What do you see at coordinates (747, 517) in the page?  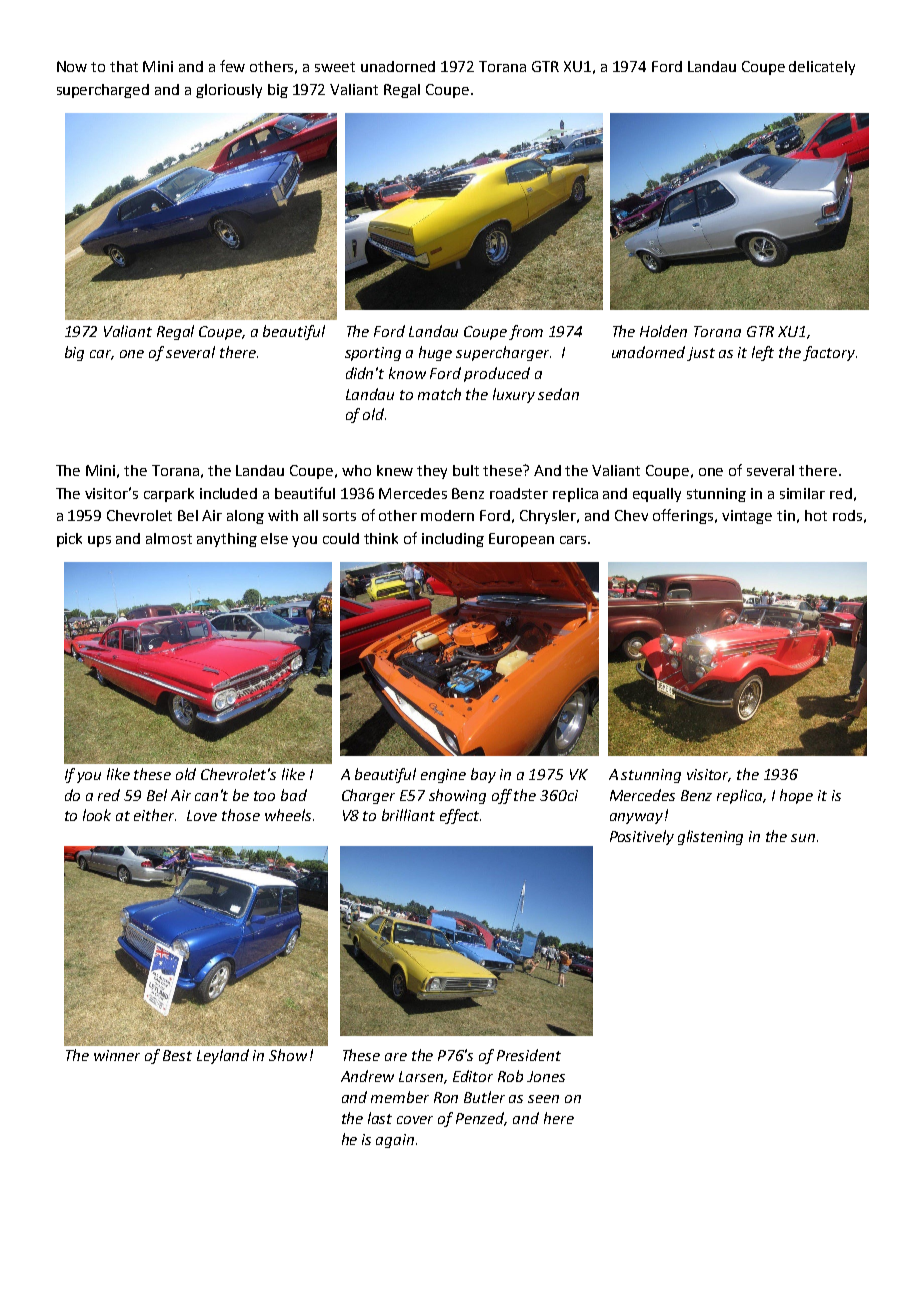 I see `vintage` at bounding box center [747, 517].
